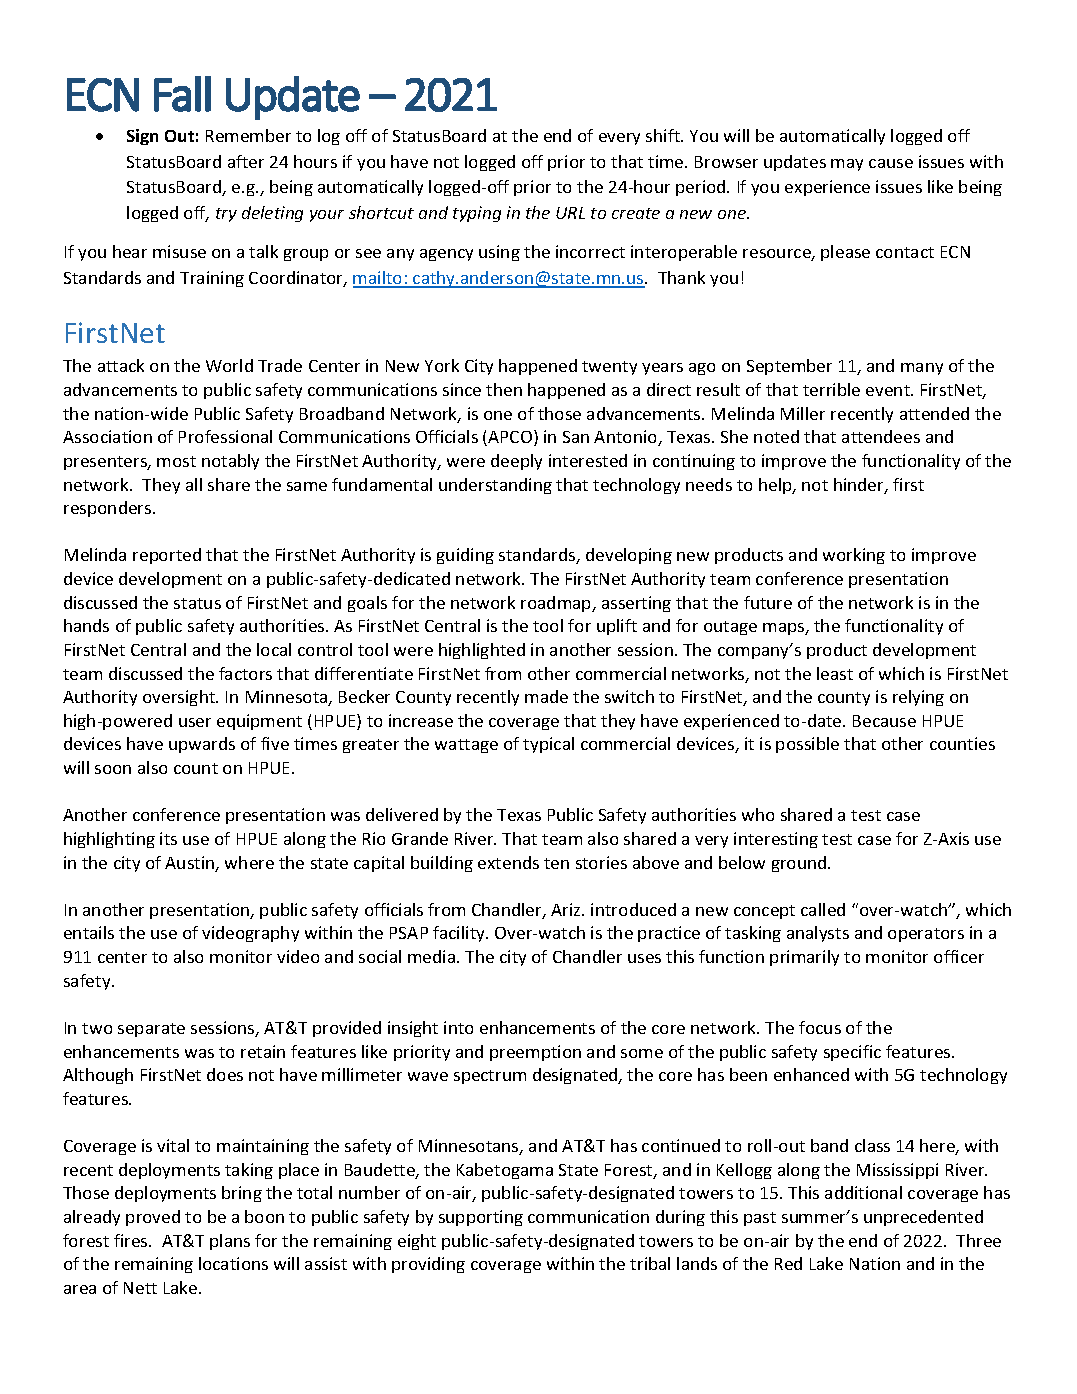  I want to click on most, so click(176, 461).
